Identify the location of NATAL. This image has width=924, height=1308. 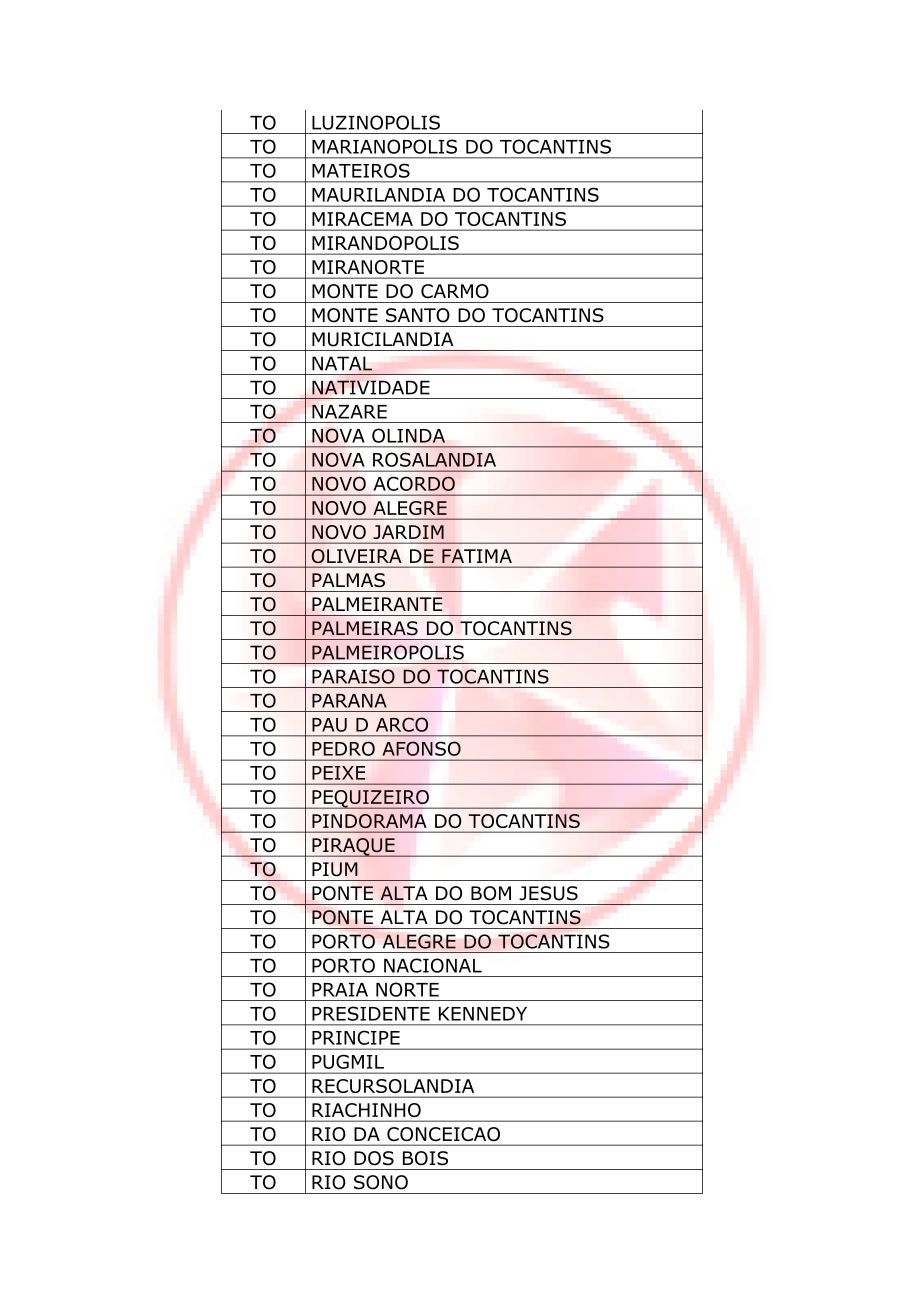
(342, 363).
